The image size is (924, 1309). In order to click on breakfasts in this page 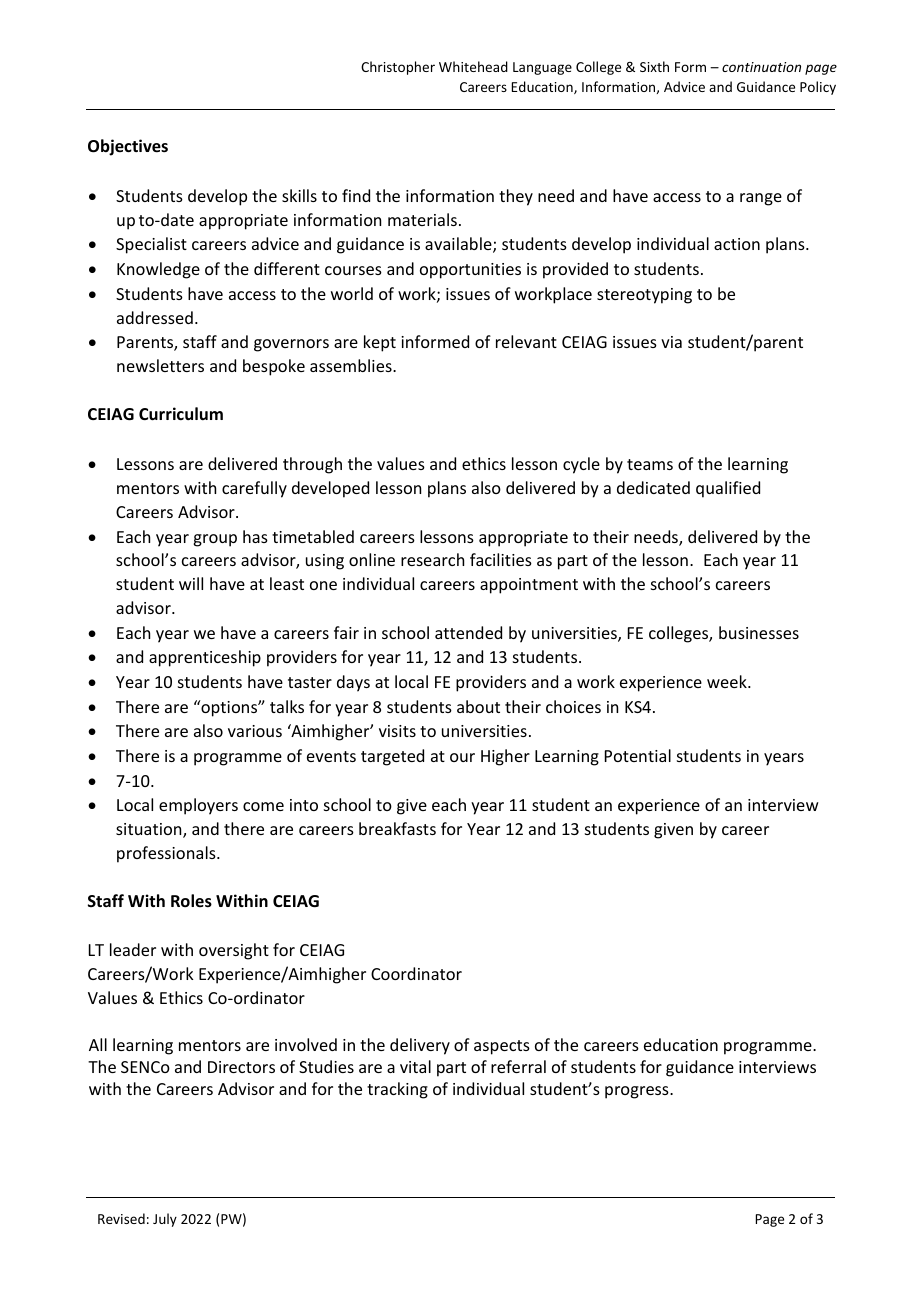, I will do `click(397, 828)`.
